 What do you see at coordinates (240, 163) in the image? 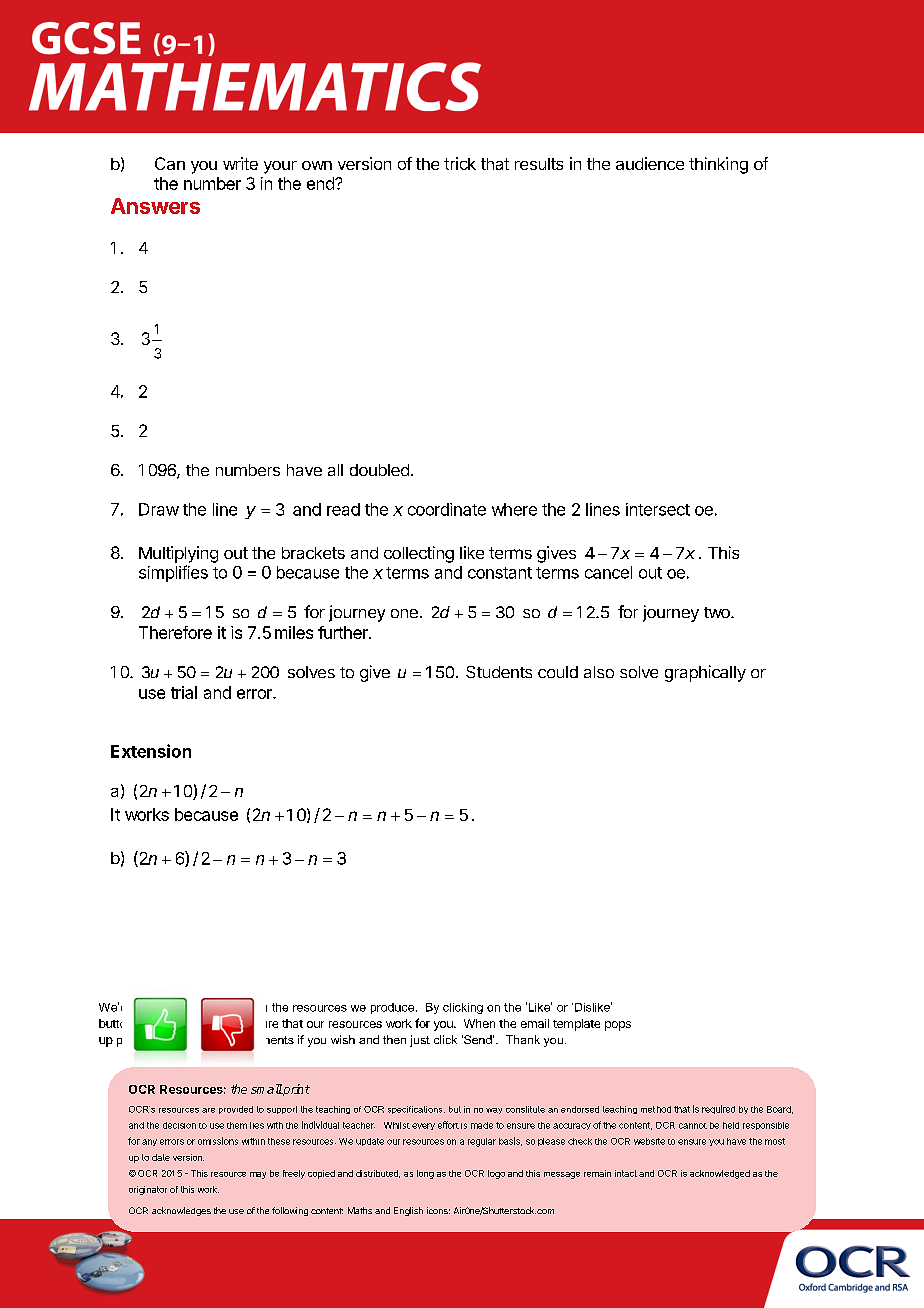
I see `write` at bounding box center [240, 163].
